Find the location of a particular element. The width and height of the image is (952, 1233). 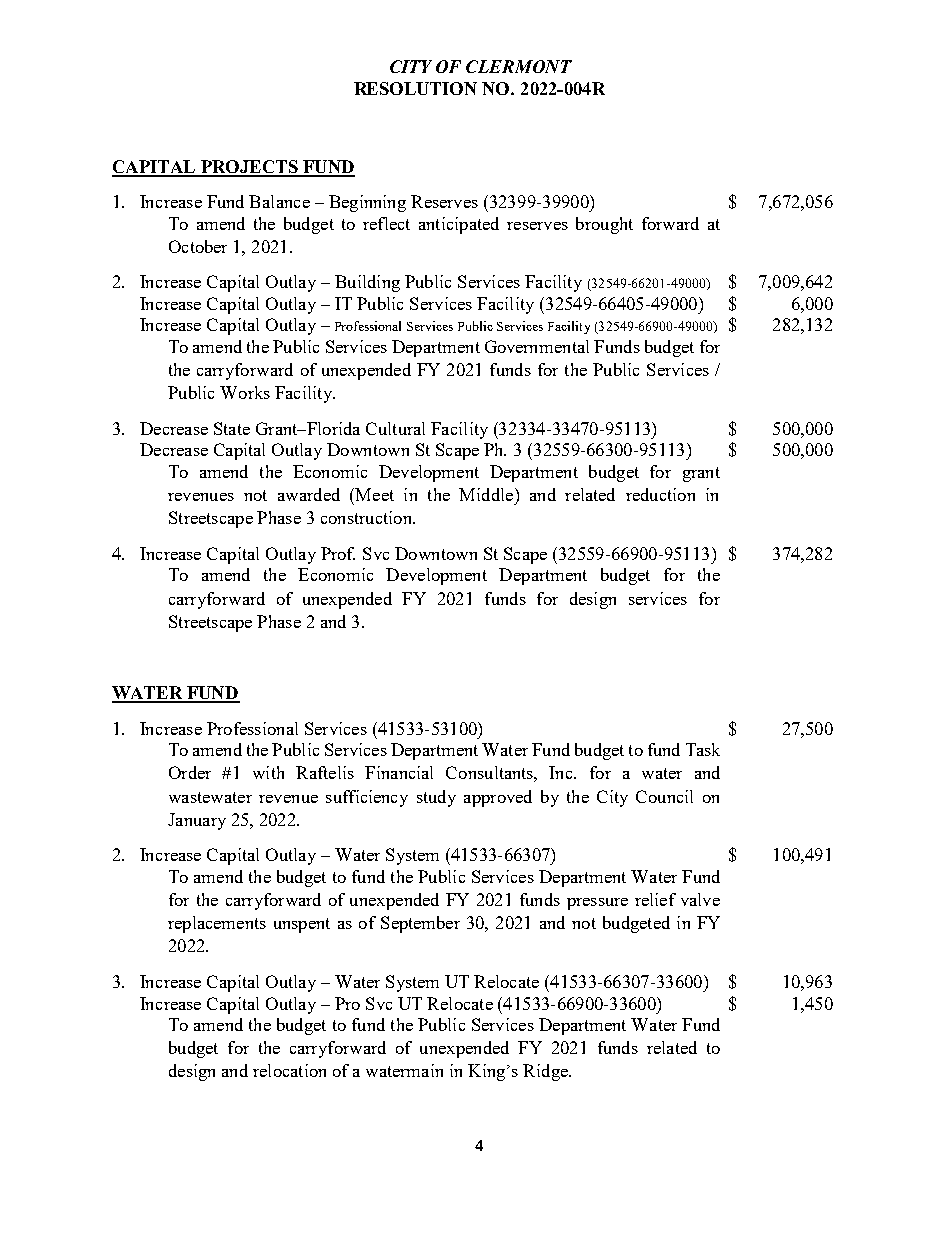

Council is located at coordinates (664, 796).
